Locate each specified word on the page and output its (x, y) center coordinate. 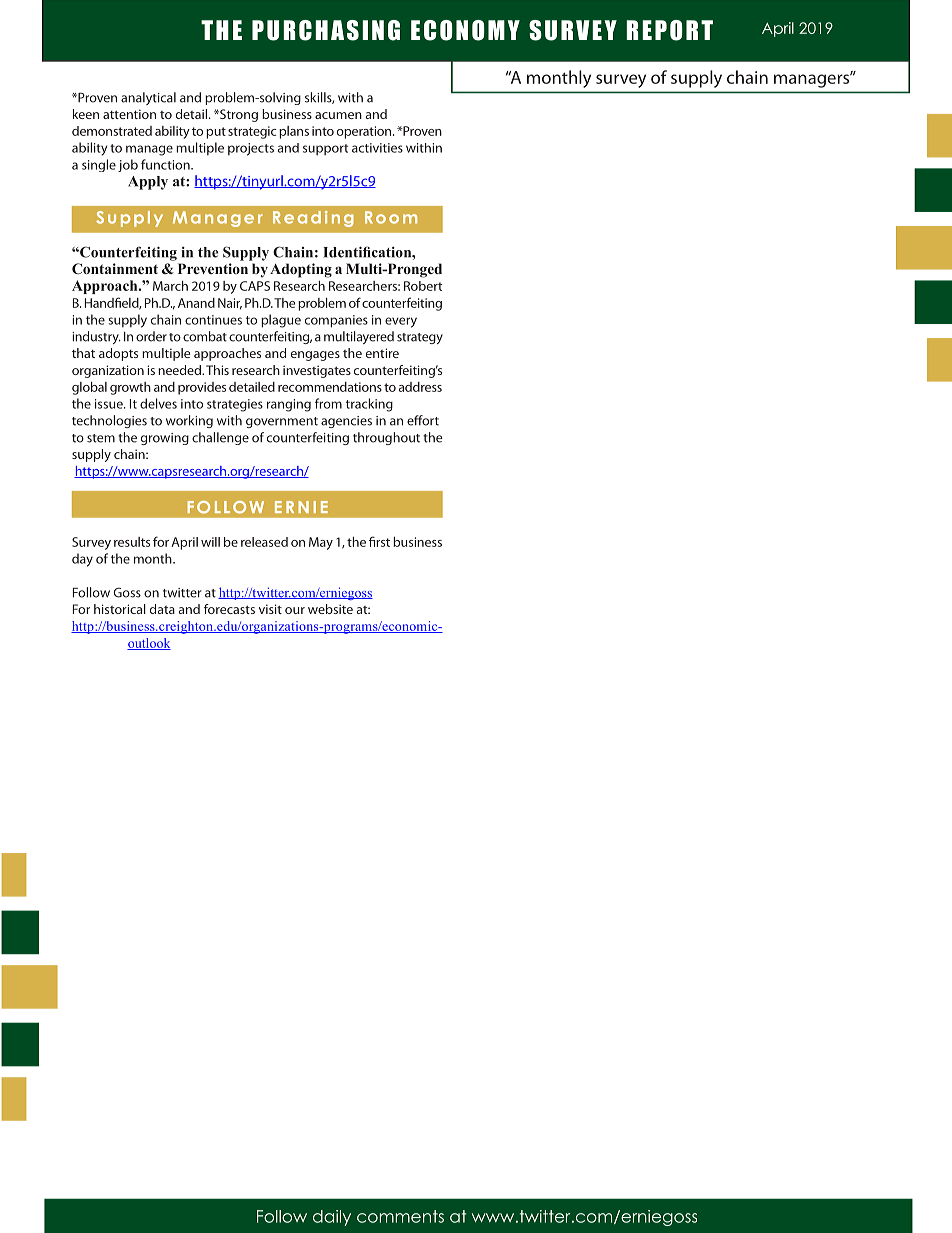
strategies (235, 405)
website (330, 609)
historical (120, 609)
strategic (252, 132)
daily (332, 1218)
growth (130, 388)
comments (400, 1216)
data (162, 609)
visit (270, 609)
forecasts (229, 609)
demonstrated (112, 131)
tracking (369, 405)
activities (377, 148)
